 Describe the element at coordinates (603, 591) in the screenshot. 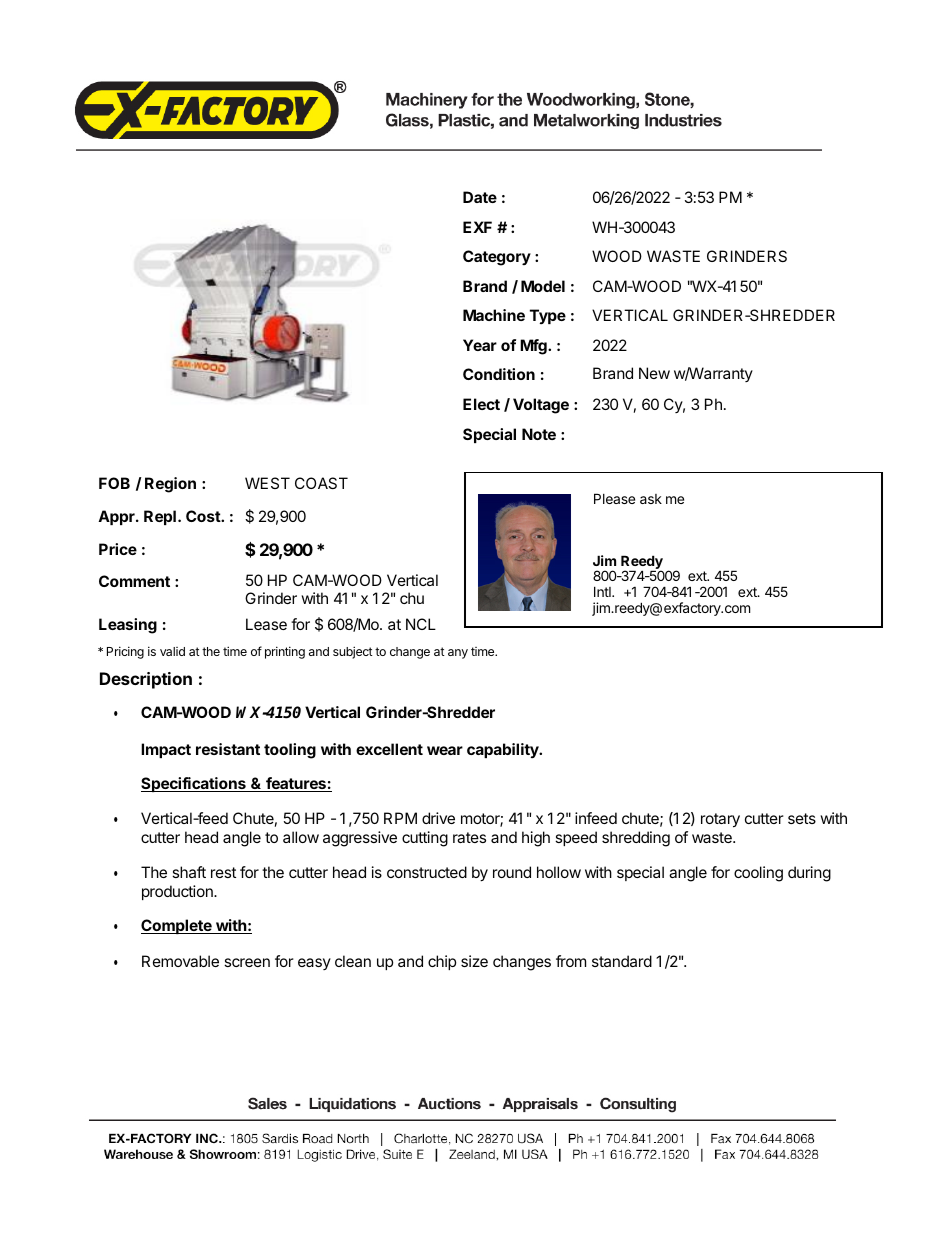

I see `Intl` at that location.
